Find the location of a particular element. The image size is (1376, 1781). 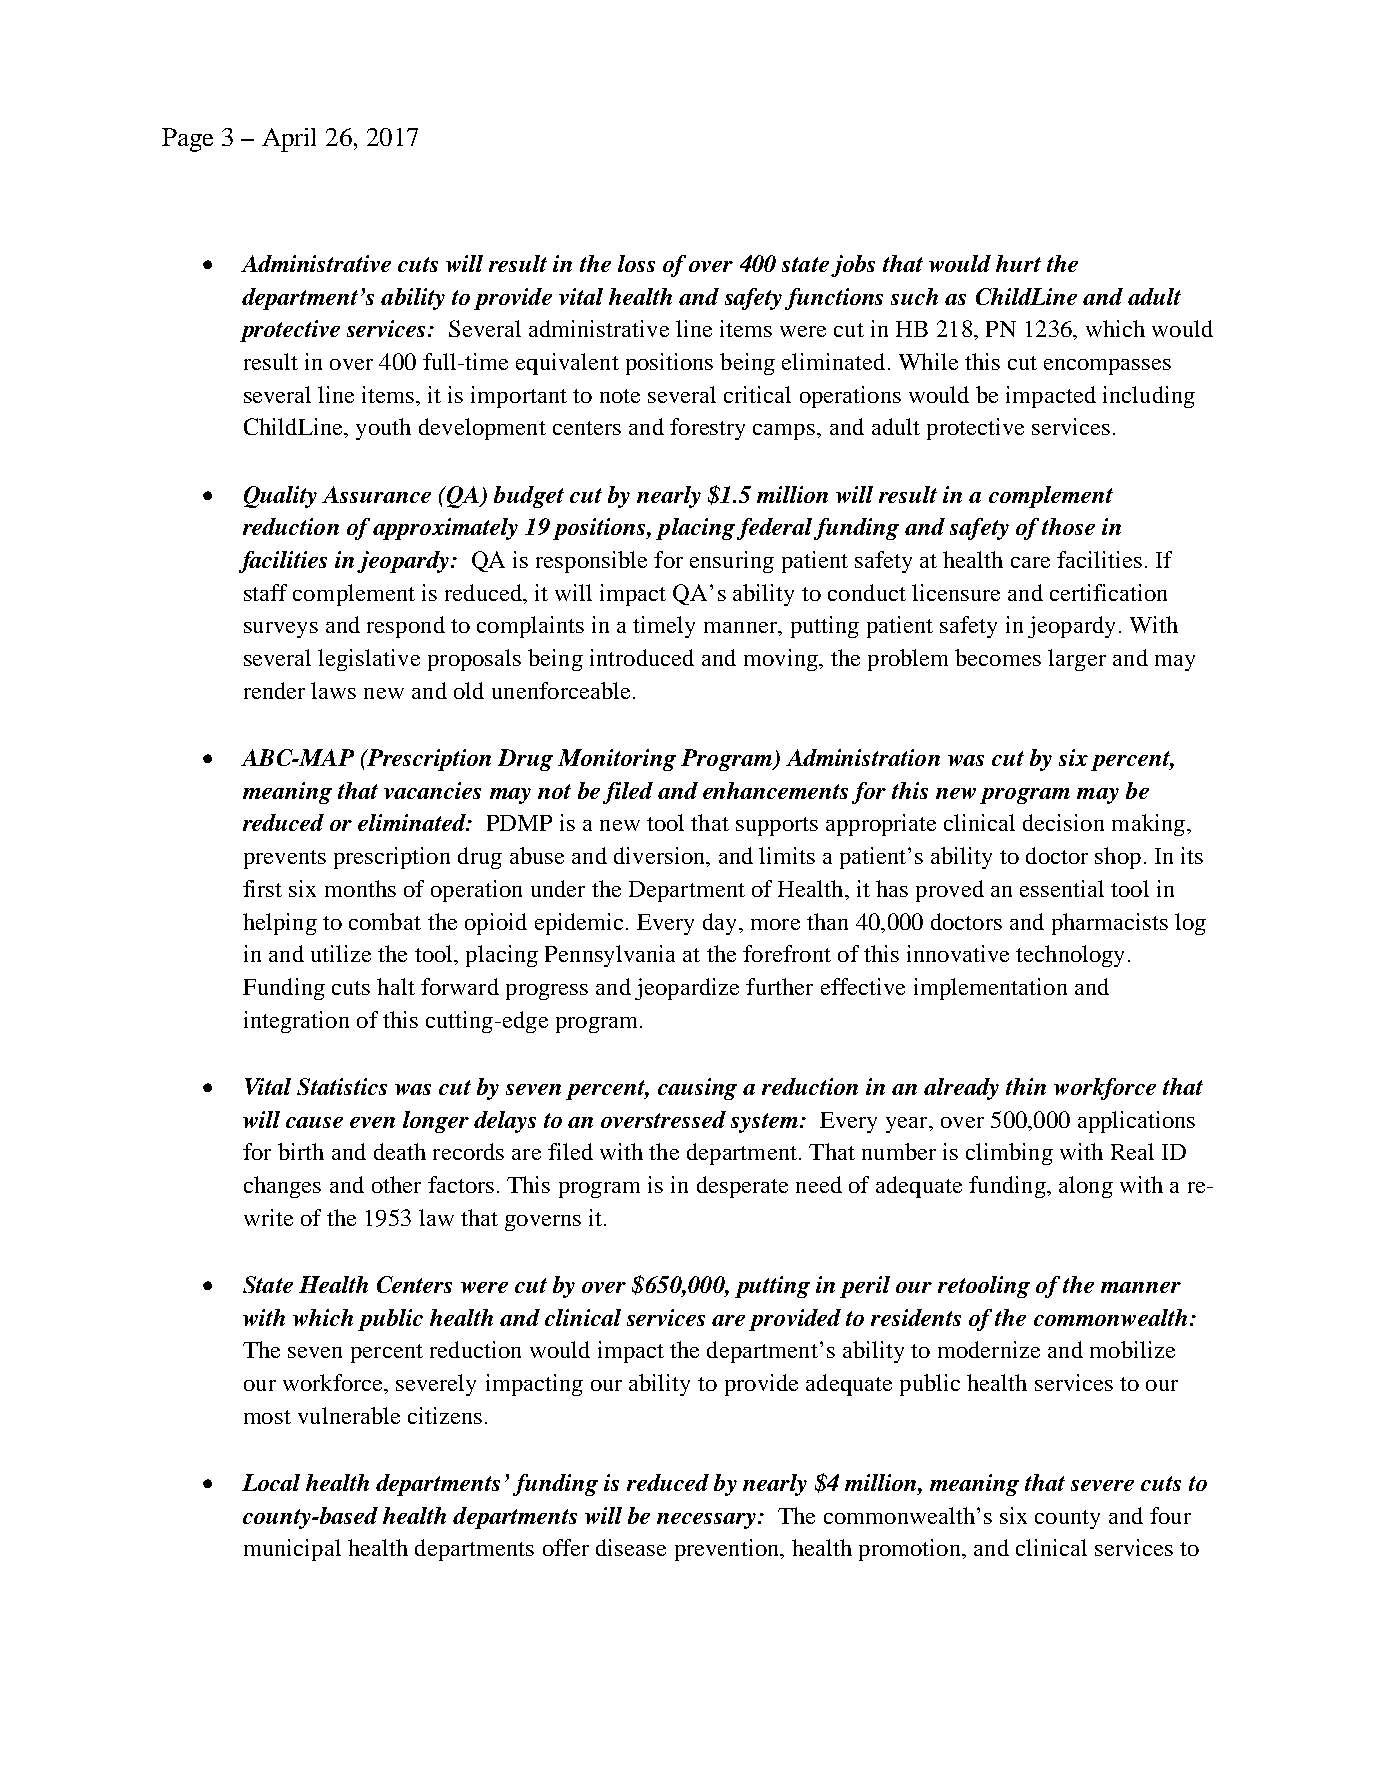

causing is located at coordinates (697, 1089).
